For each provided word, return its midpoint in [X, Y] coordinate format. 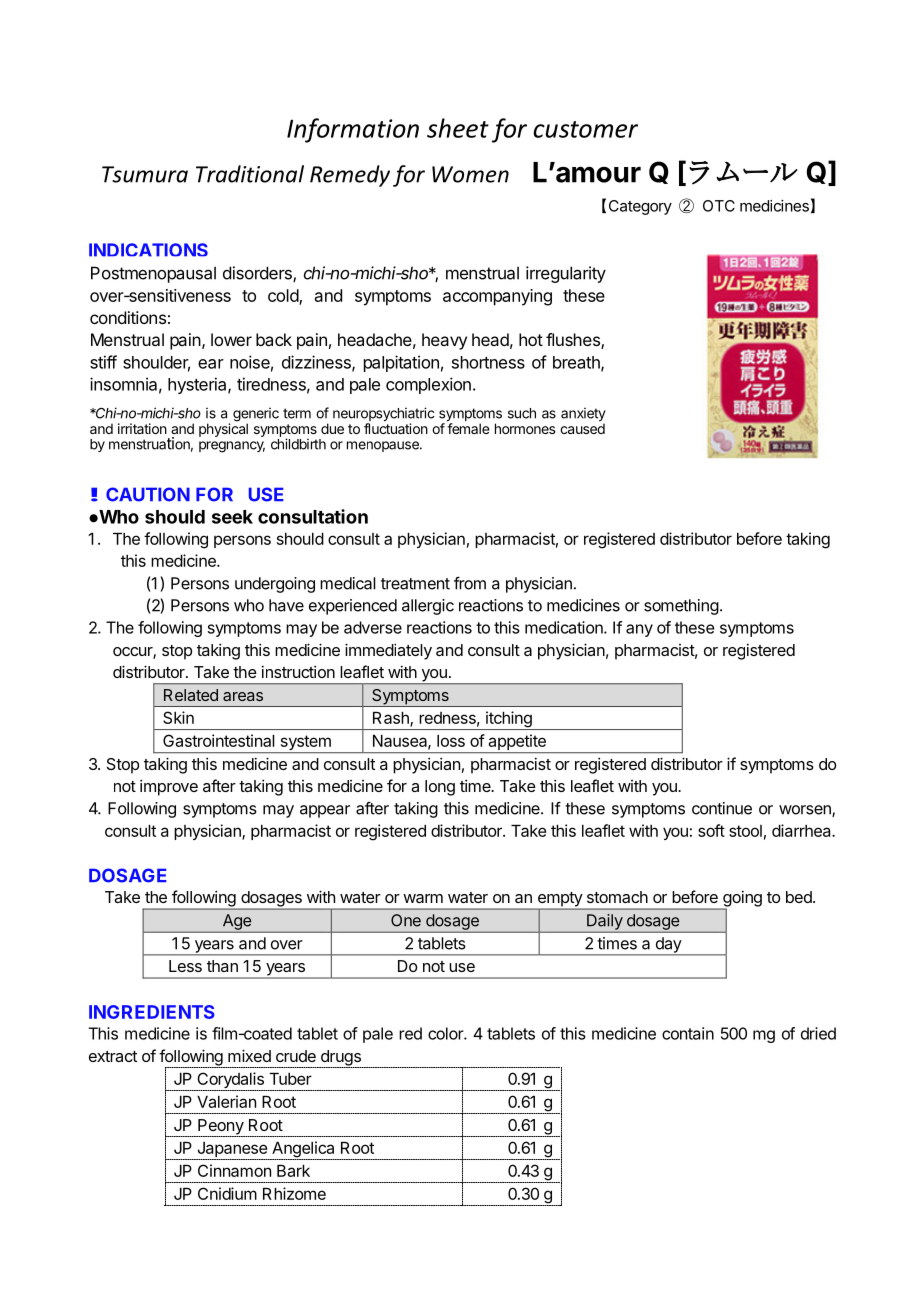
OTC [719, 206]
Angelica [303, 1150]
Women [470, 174]
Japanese [232, 1149]
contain [688, 1033]
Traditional [250, 174]
